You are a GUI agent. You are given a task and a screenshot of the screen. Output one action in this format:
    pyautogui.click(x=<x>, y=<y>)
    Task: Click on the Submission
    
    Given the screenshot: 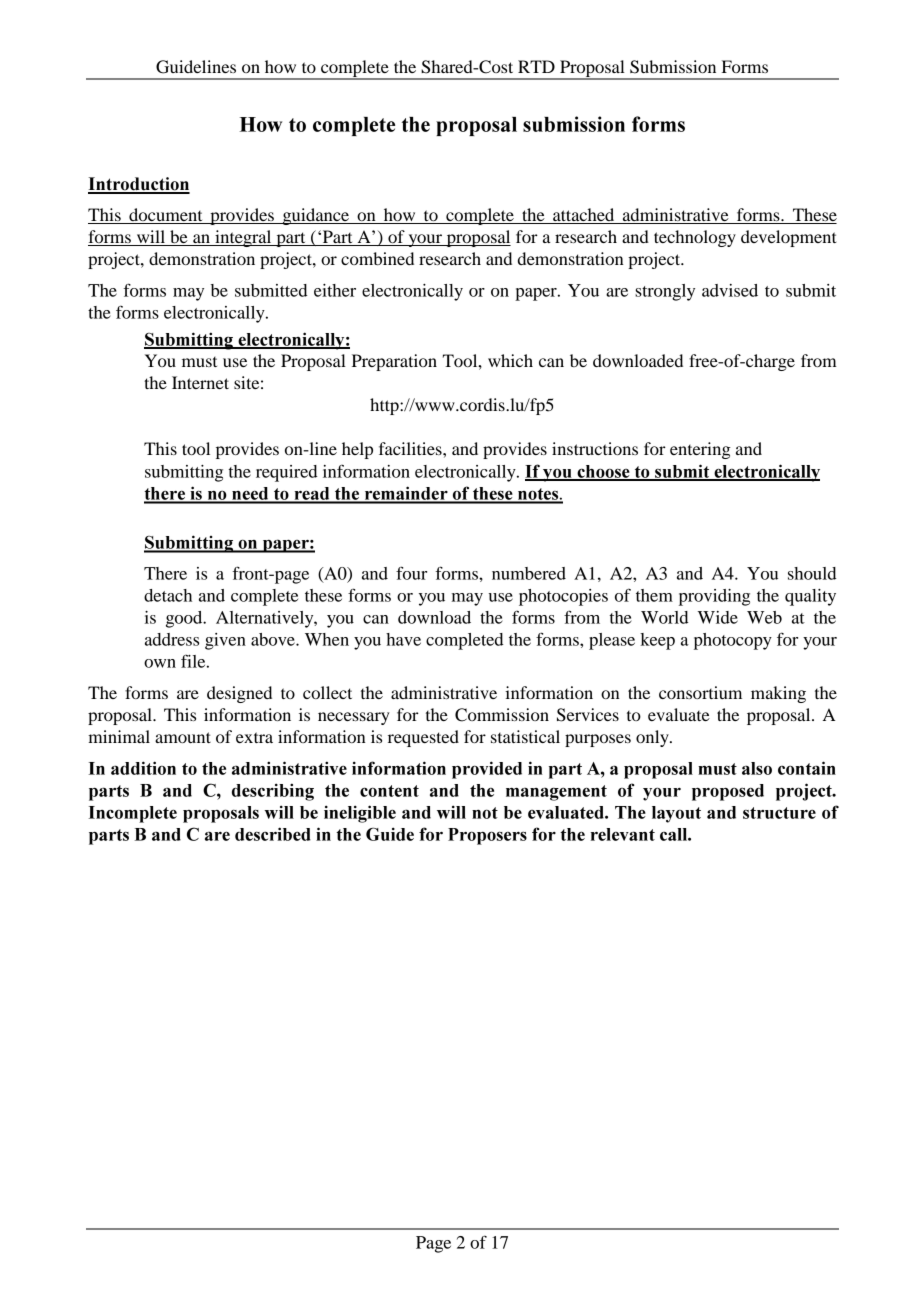 What is the action you would take?
    pyautogui.click(x=673, y=67)
